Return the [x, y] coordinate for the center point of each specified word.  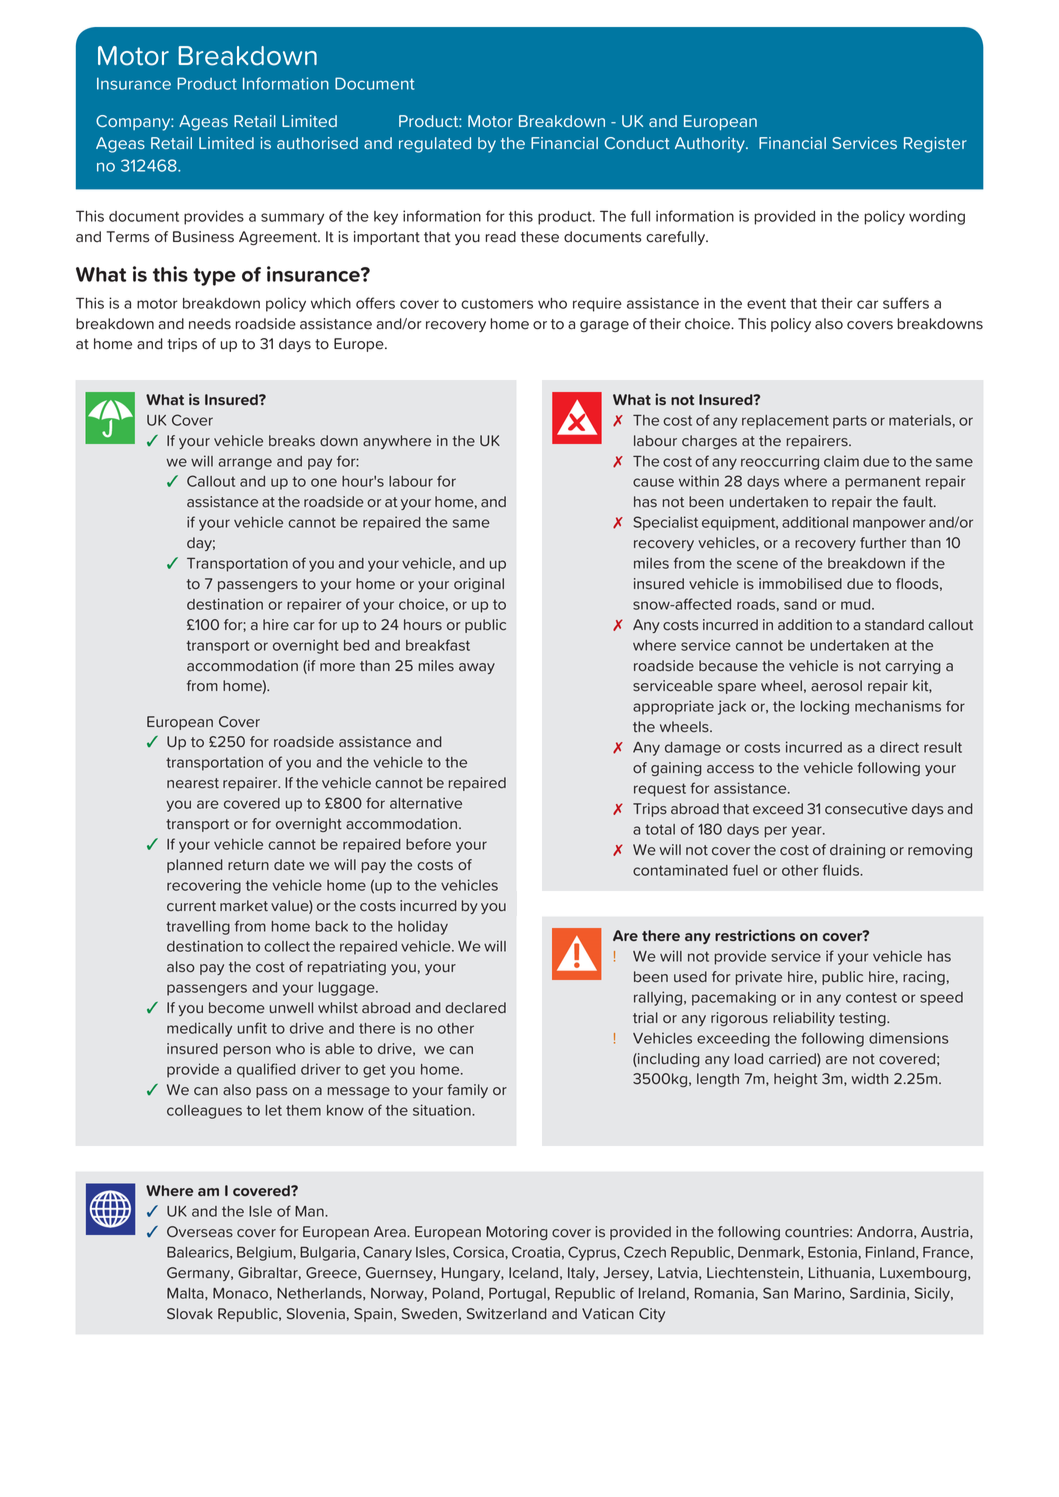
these [540, 237]
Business [203, 237]
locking [825, 707]
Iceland [533, 1273]
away [477, 668]
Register [935, 145]
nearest [193, 783]
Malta [186, 1293]
